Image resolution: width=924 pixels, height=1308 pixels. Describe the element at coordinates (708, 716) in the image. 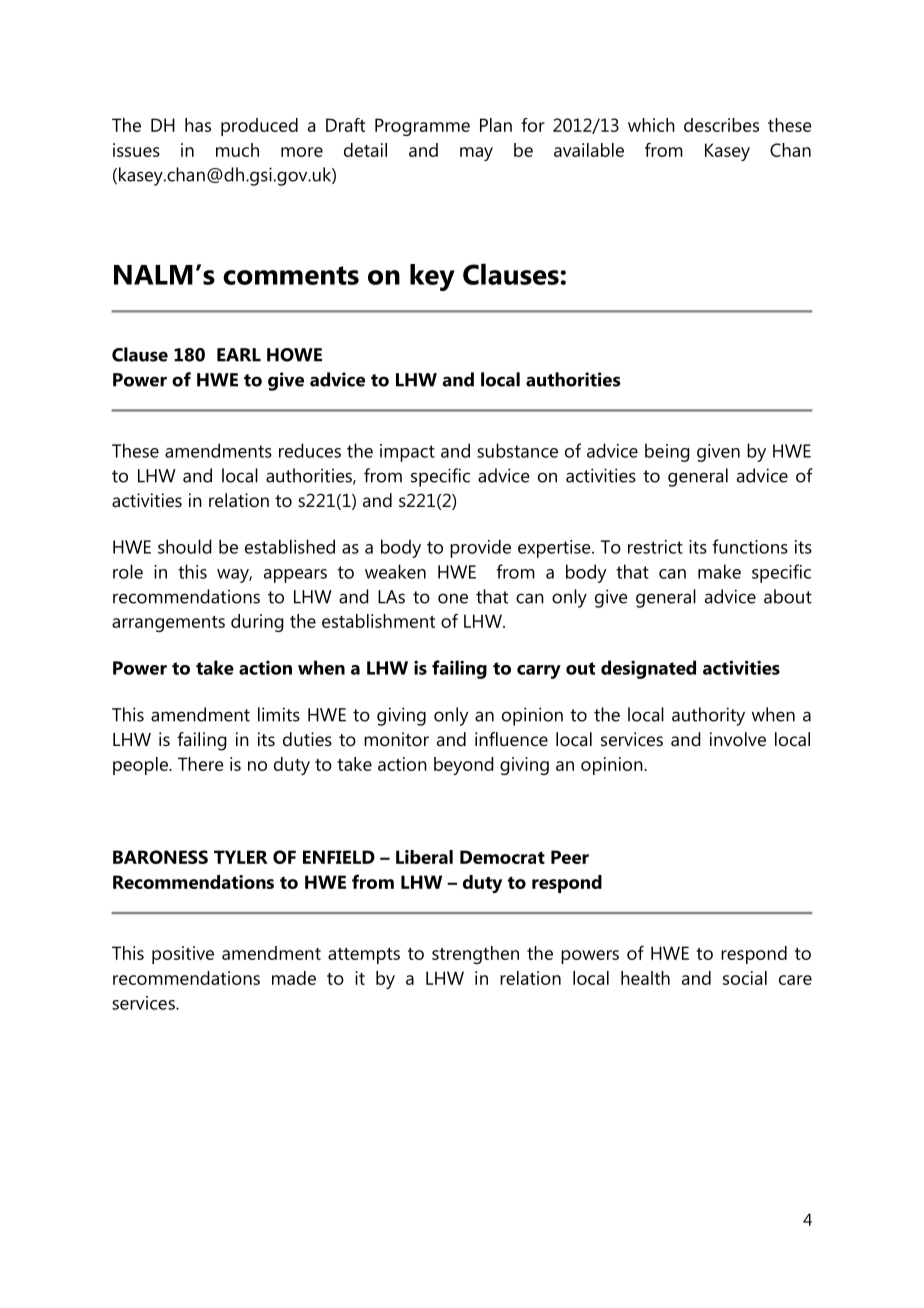

I see `authority` at that location.
